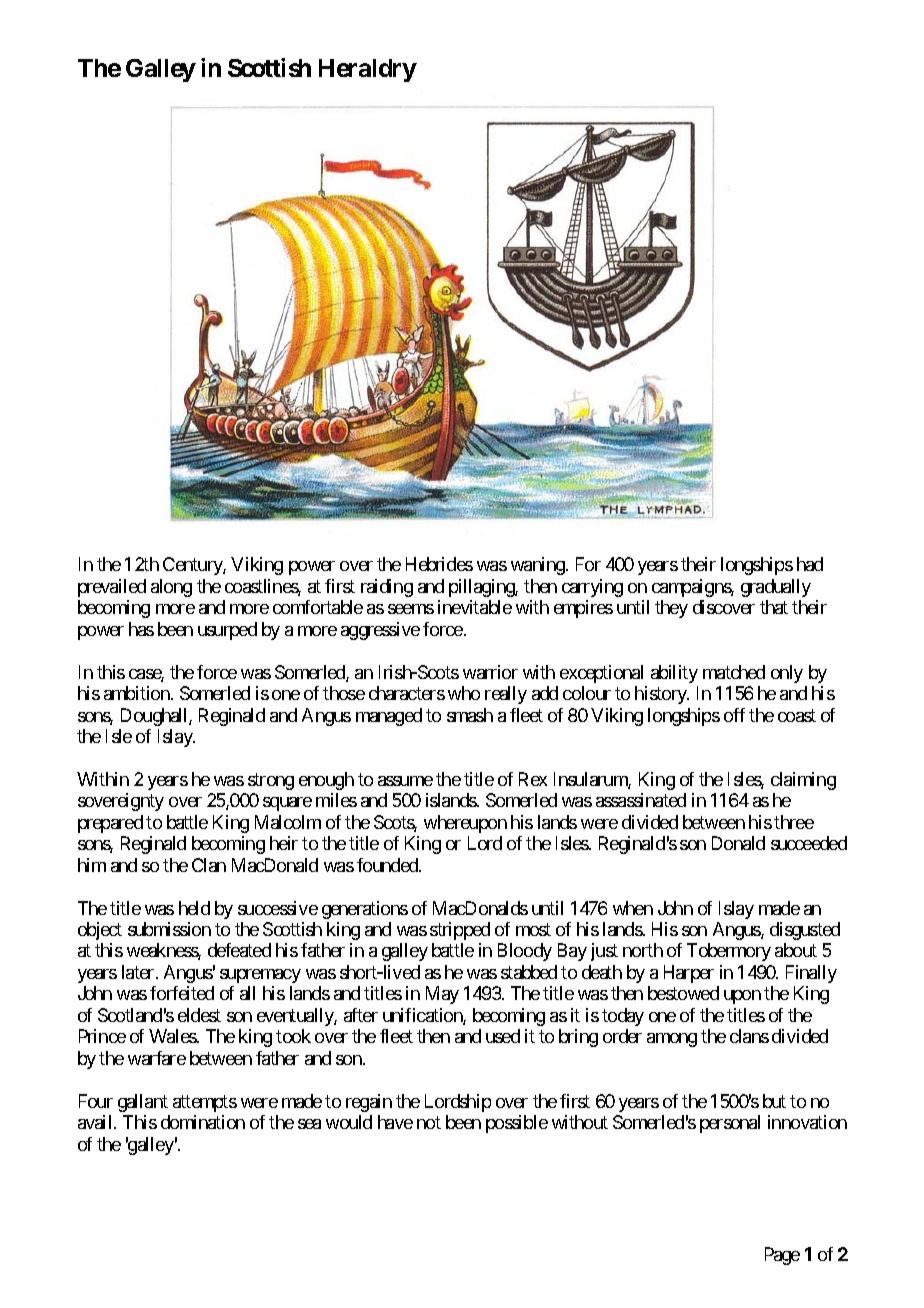  What do you see at coordinates (429, 1122) in the screenshot?
I see `not` at bounding box center [429, 1122].
